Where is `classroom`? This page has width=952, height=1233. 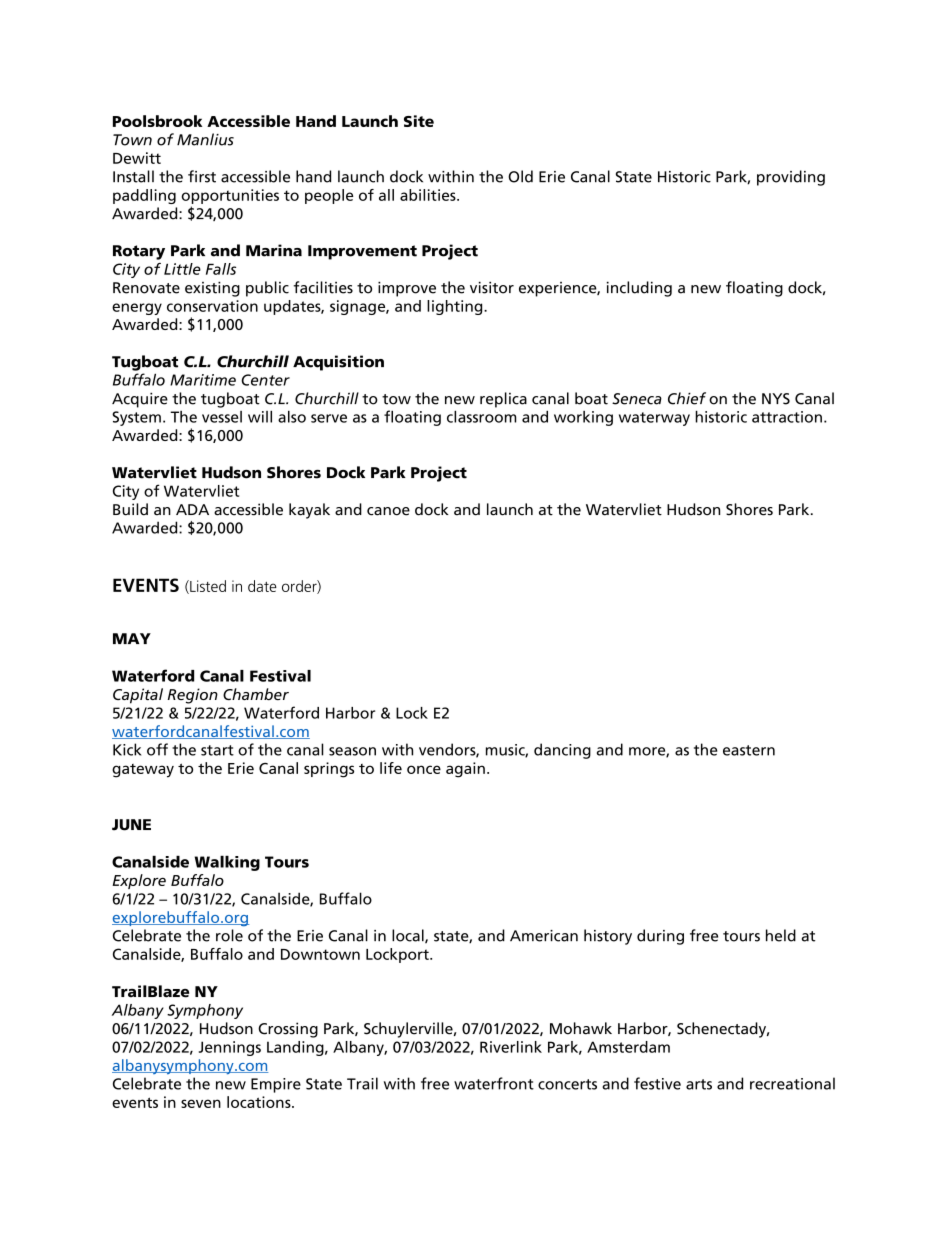
classroom is located at coordinates (481, 416).
